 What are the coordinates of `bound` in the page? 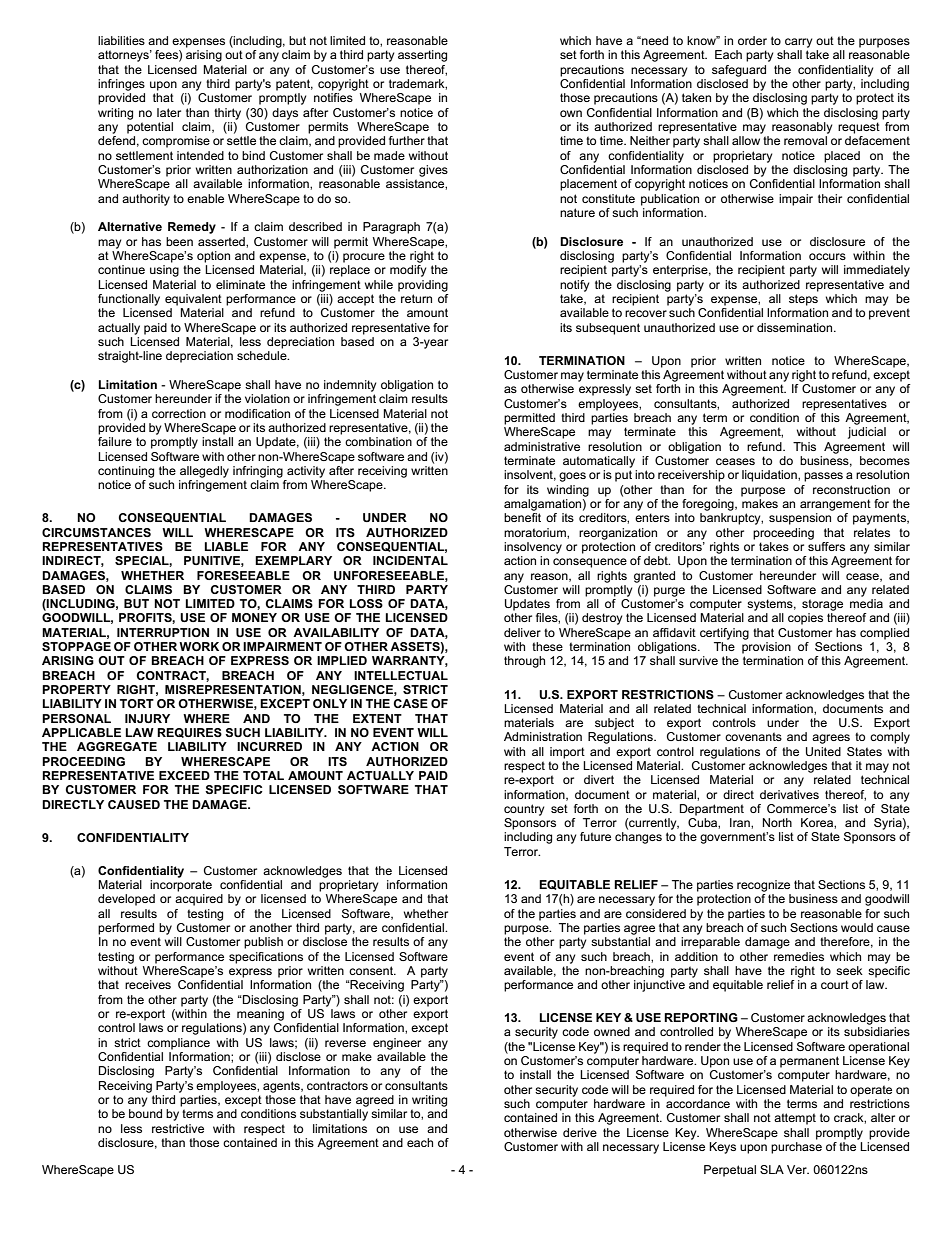 It's located at (145, 1113).
